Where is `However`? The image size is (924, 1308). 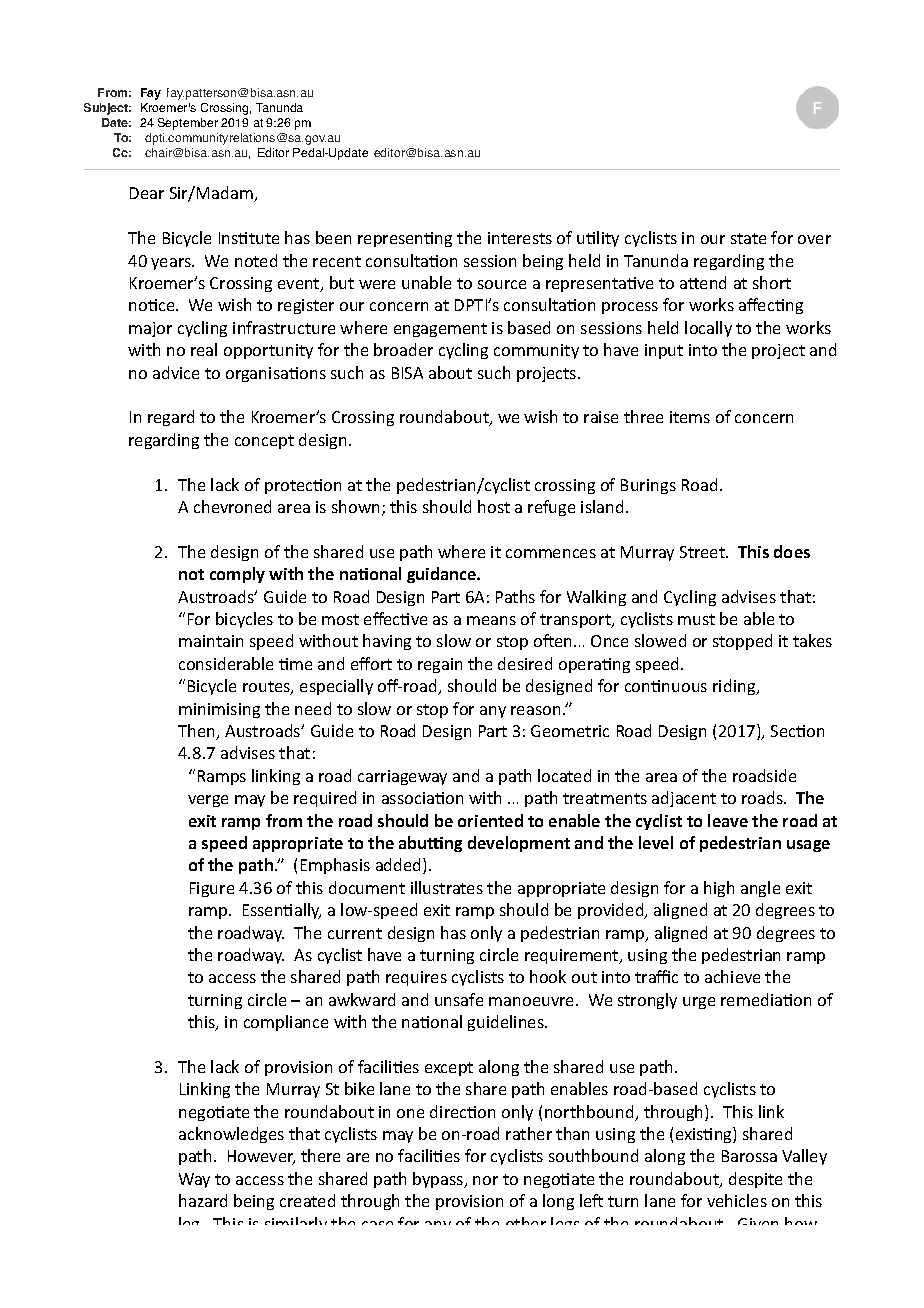 However is located at coordinates (261, 1157).
